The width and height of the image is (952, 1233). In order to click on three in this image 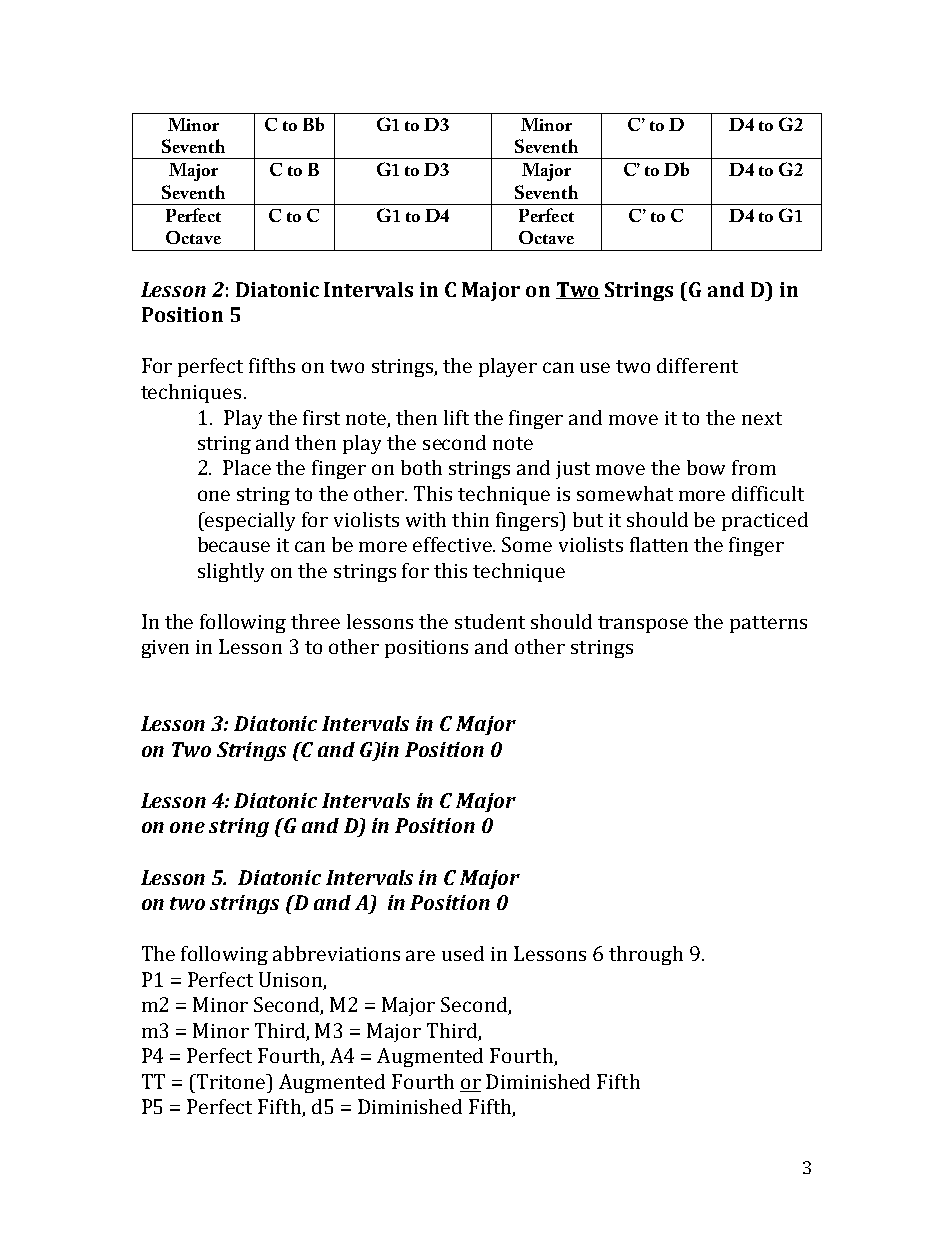, I will do `click(315, 621)`.
